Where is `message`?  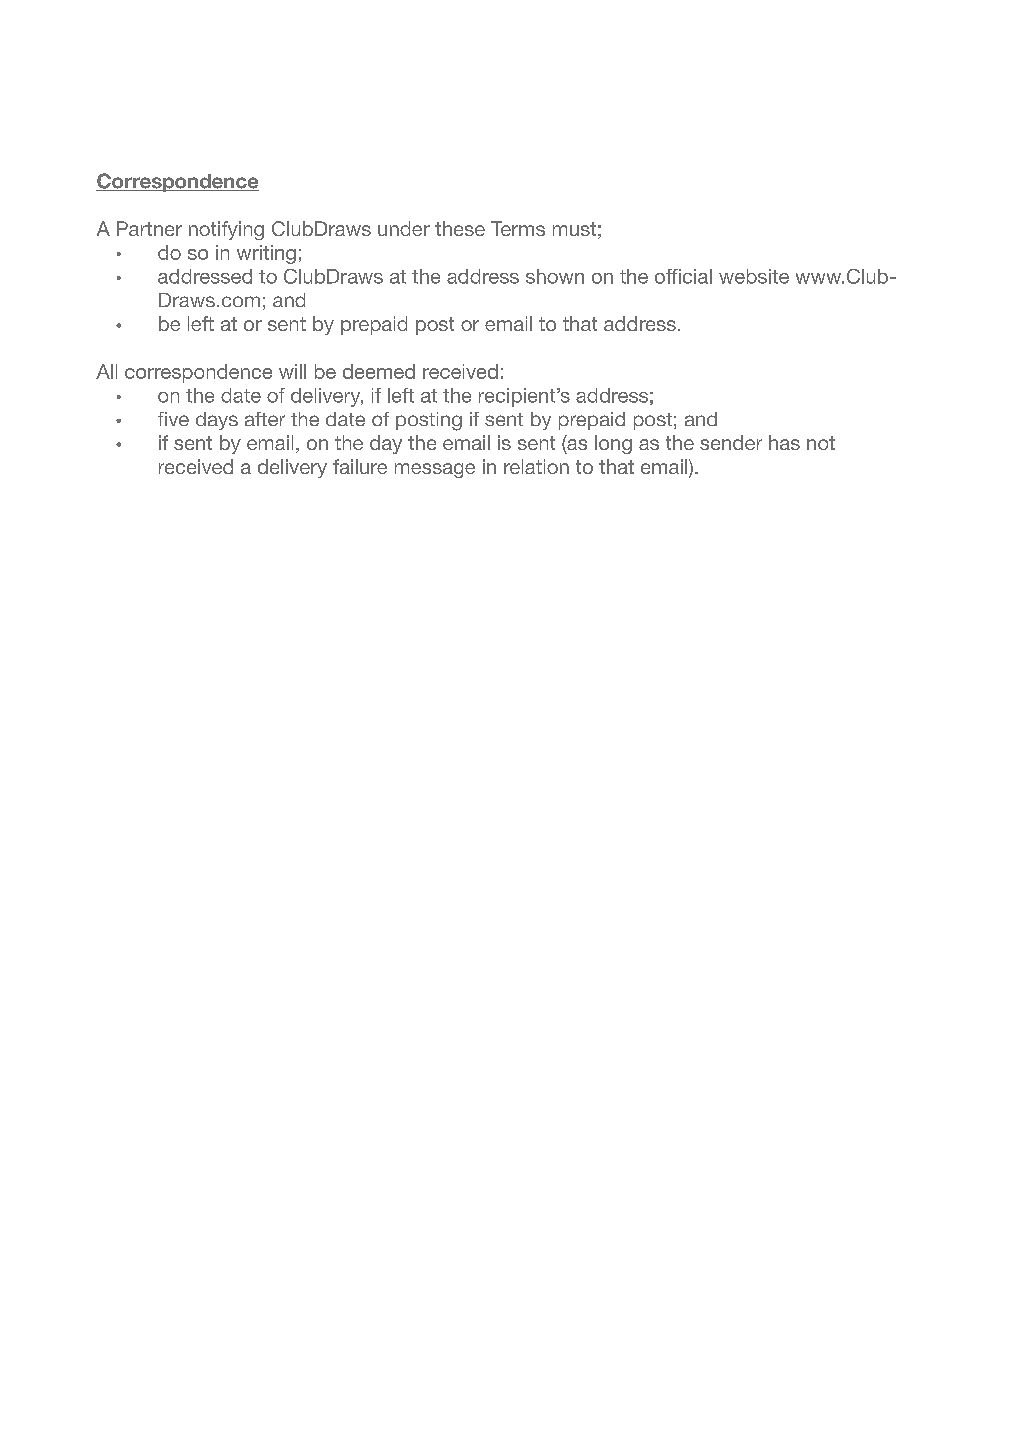 message is located at coordinates (435, 470).
